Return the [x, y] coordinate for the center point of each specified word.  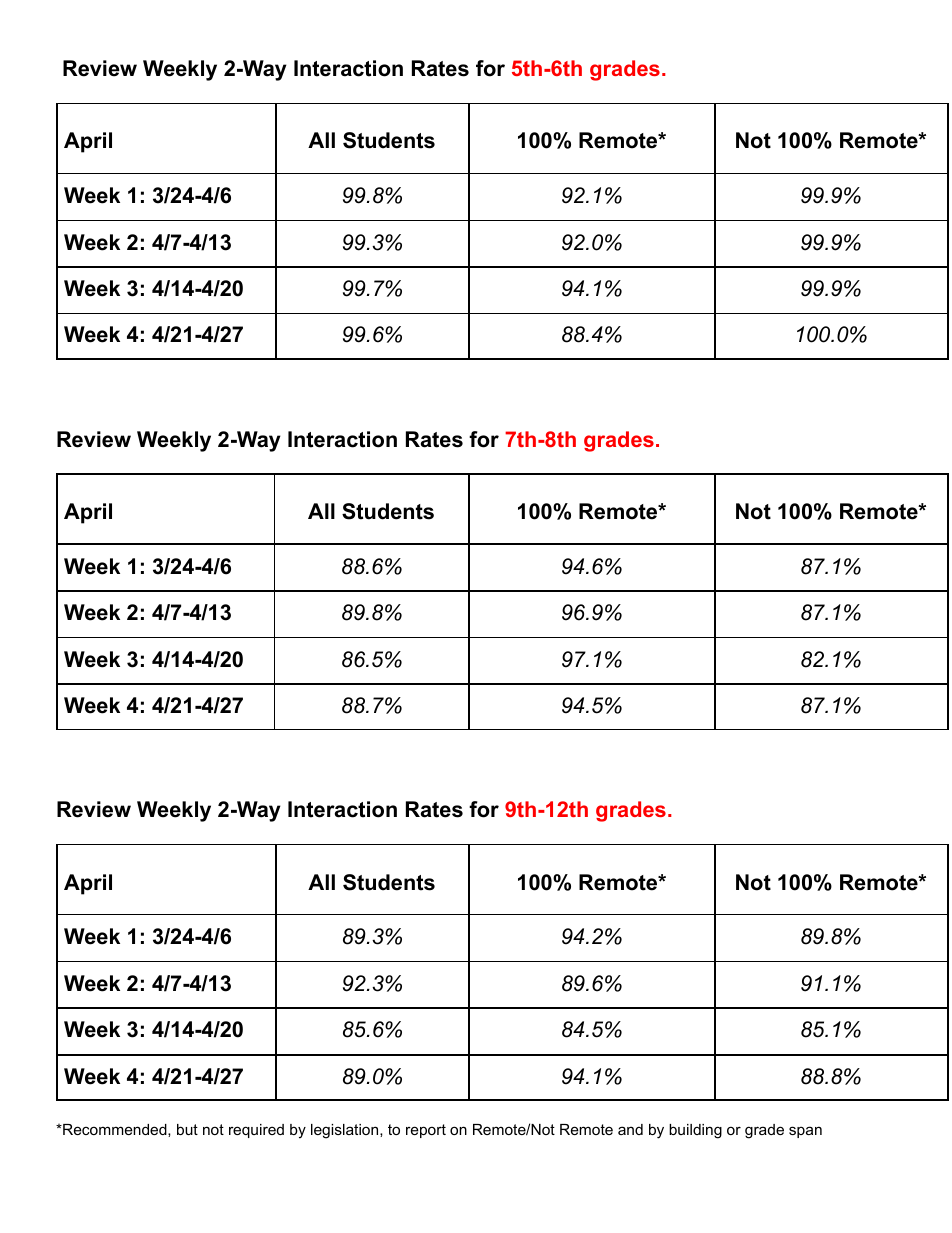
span [805, 1132]
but [187, 1129]
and [630, 1129]
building [695, 1131]
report [426, 1131]
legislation [346, 1131]
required [256, 1131]
